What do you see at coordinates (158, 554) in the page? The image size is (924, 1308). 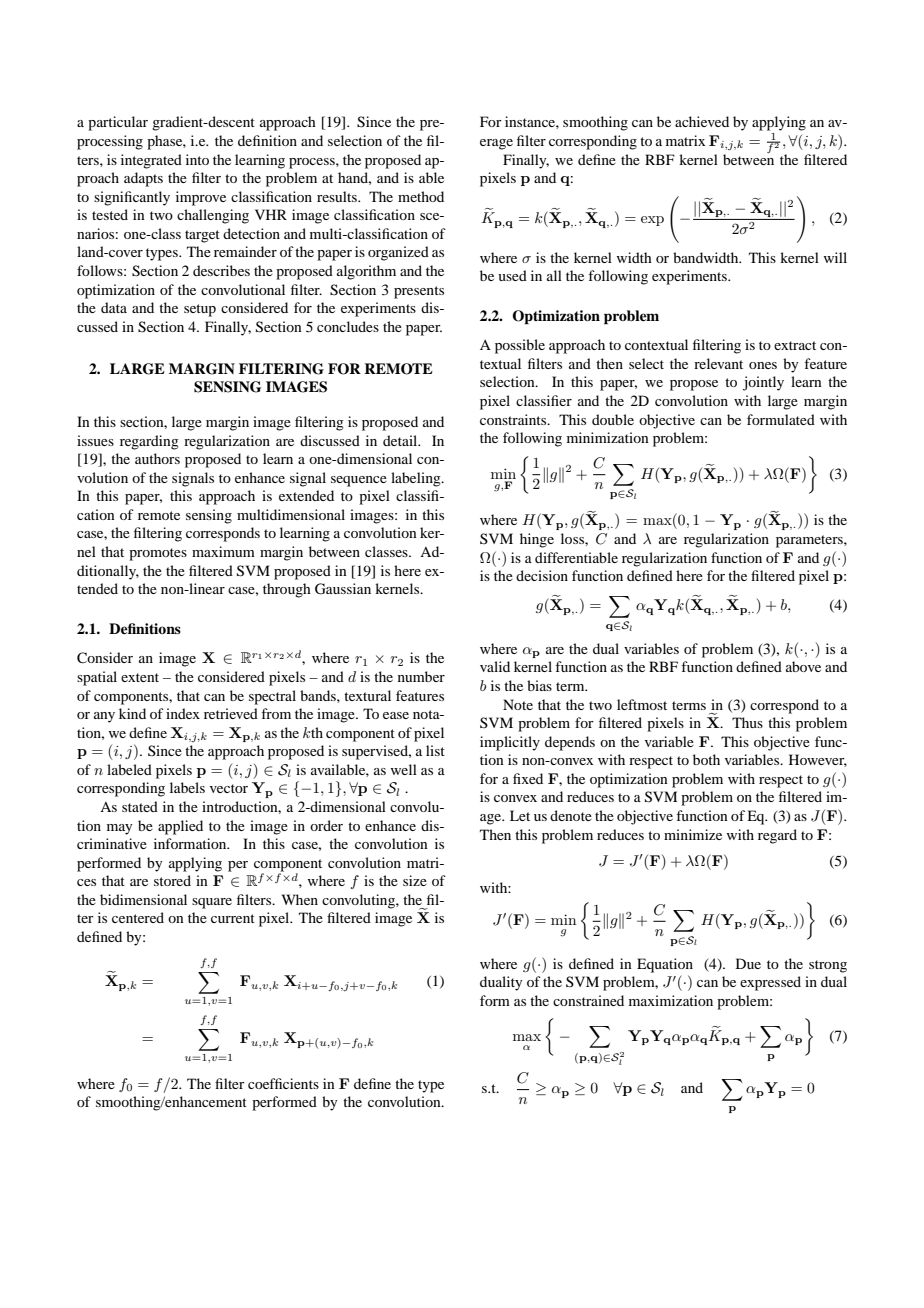 I see `promotes` at bounding box center [158, 554].
